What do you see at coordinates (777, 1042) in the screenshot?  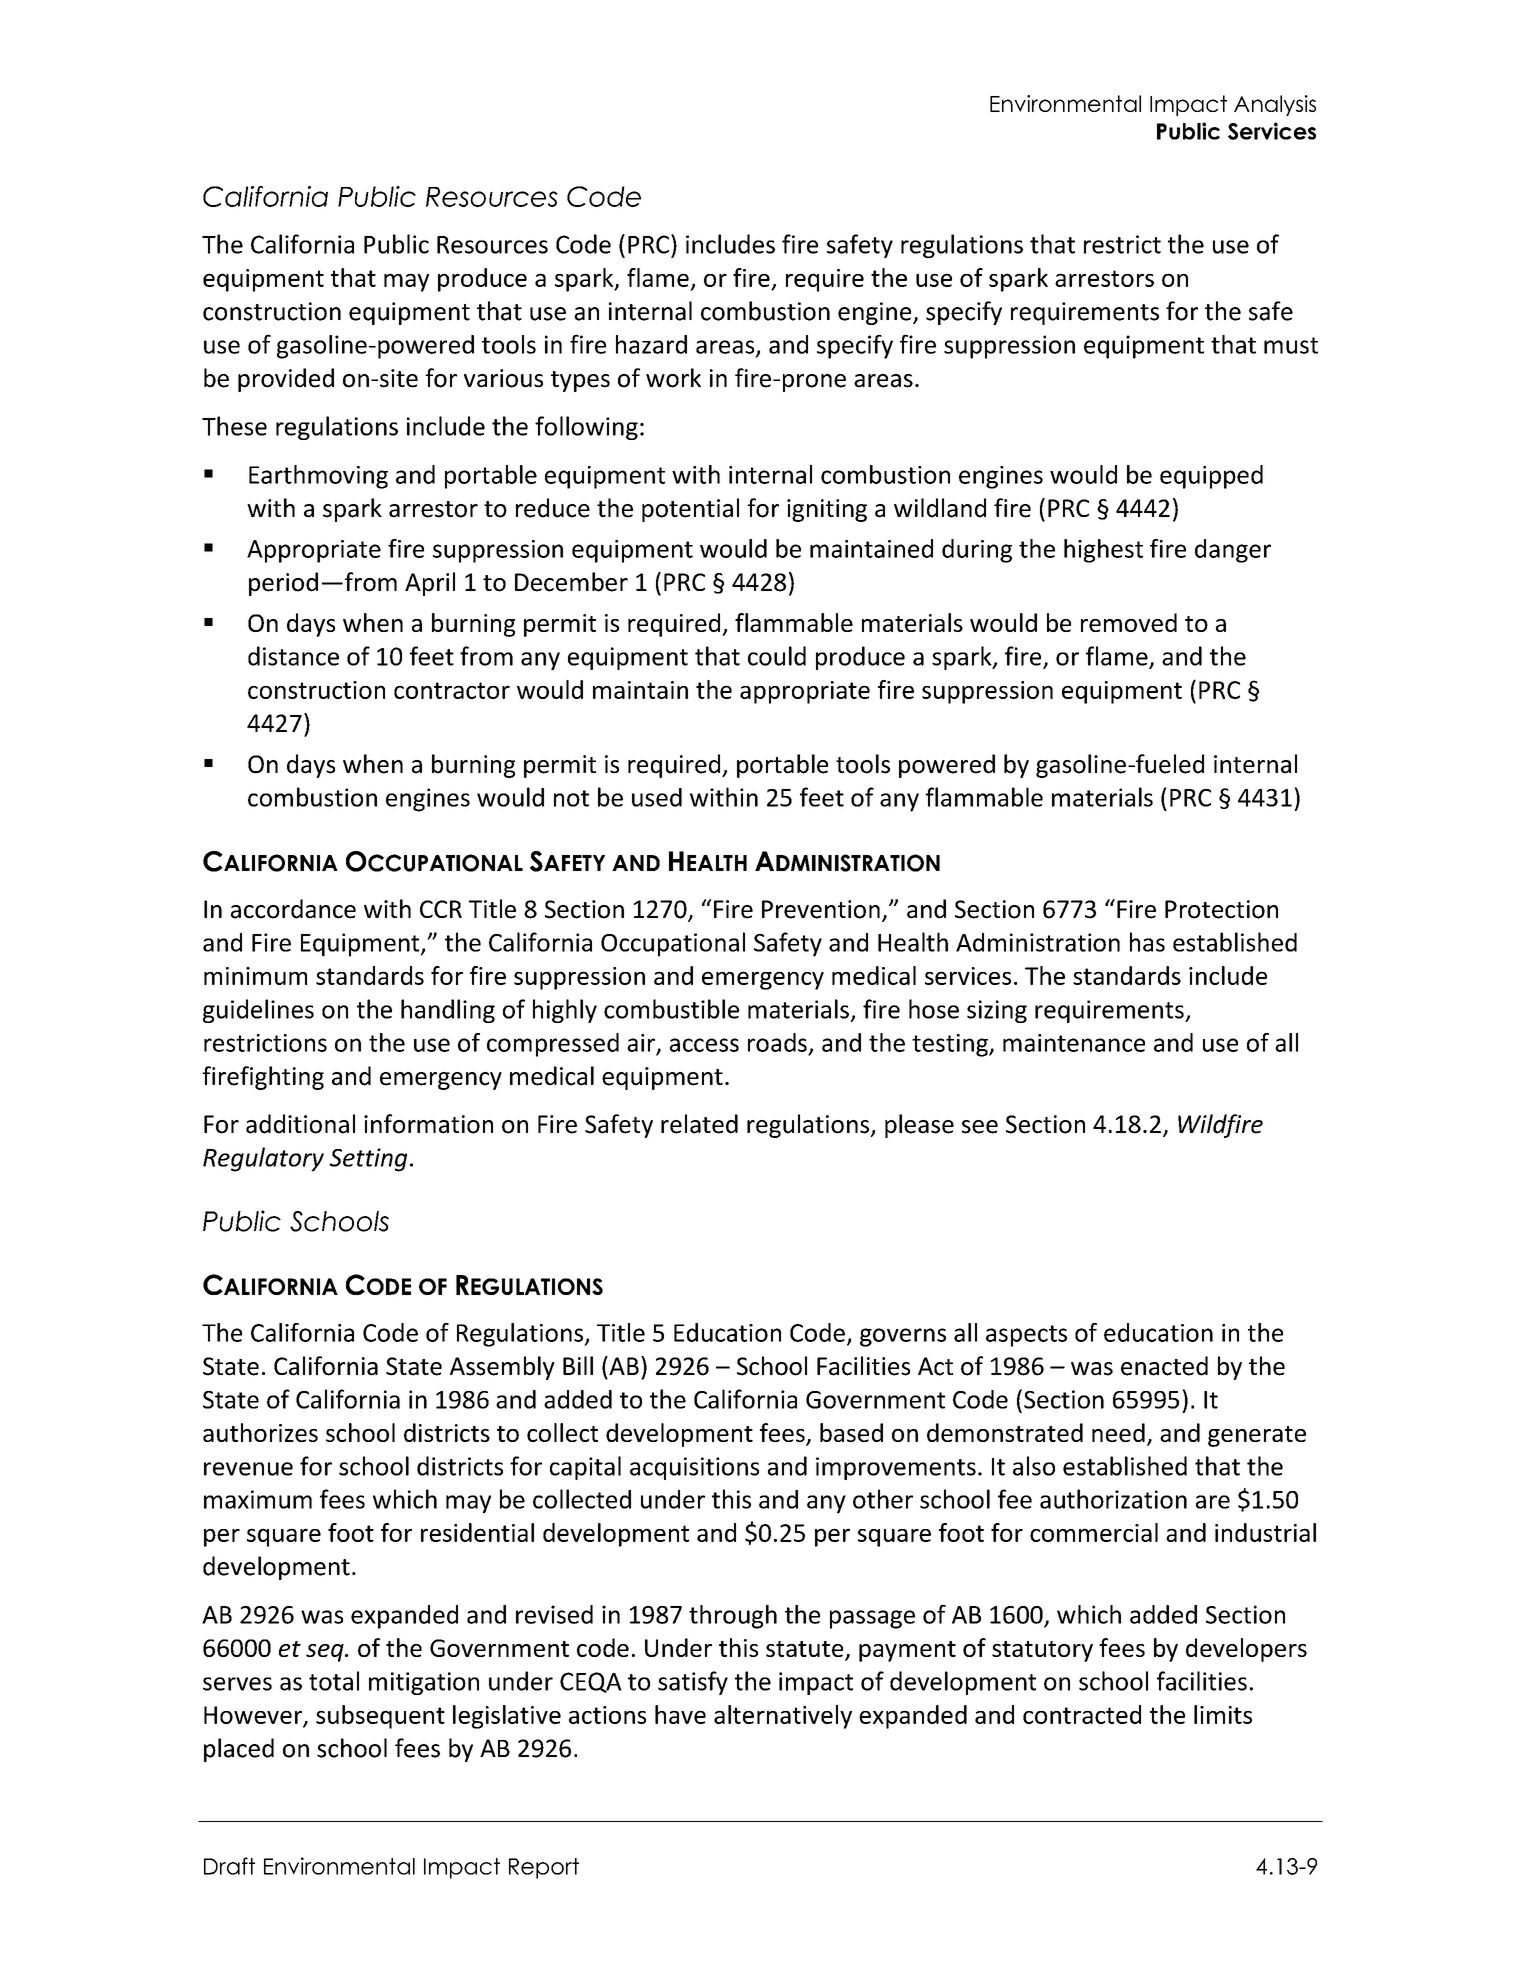 I see `roads` at bounding box center [777, 1042].
